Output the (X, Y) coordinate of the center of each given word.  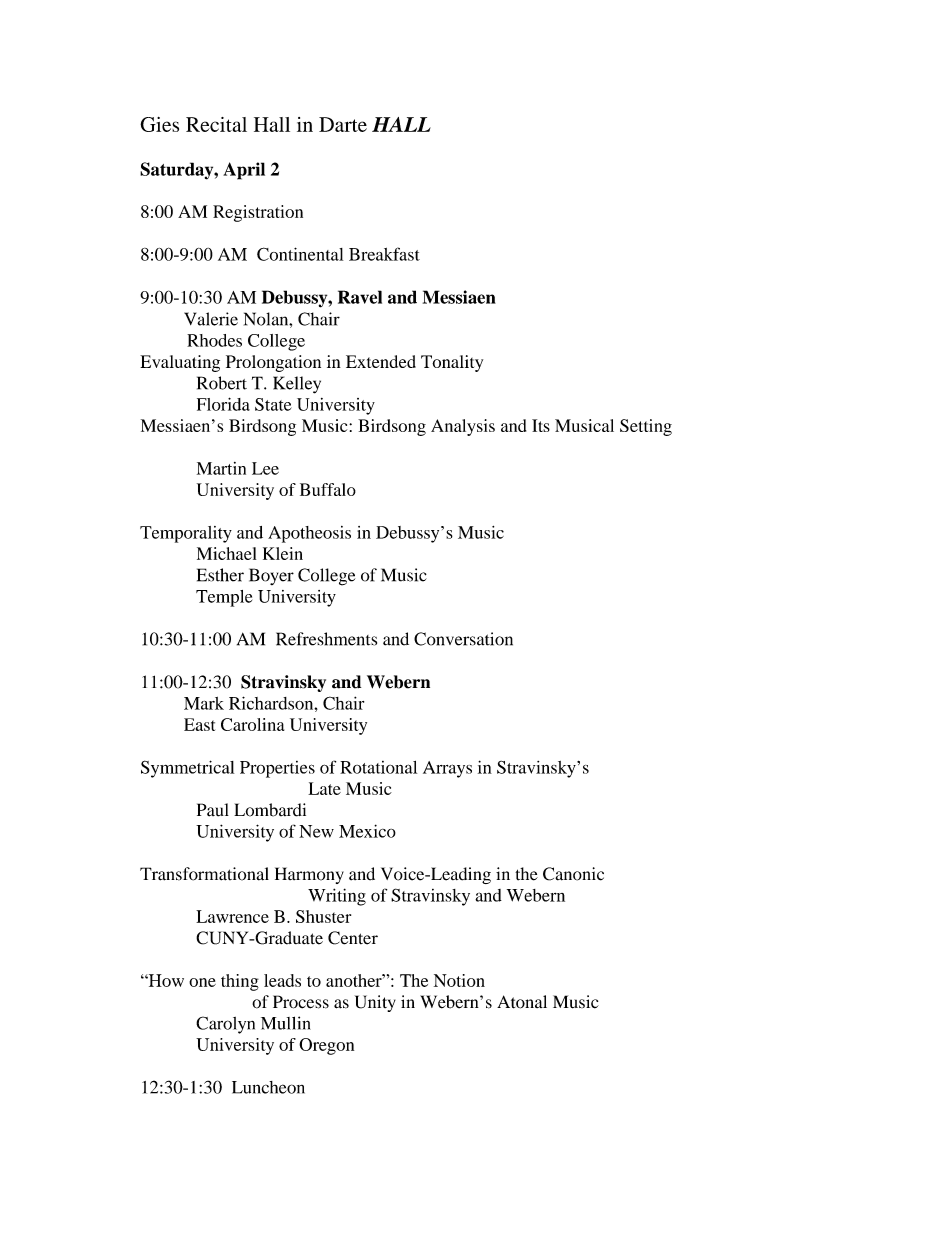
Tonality (452, 363)
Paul (213, 810)
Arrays (447, 769)
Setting (646, 427)
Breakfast (384, 254)
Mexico (367, 831)
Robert (222, 383)
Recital (216, 124)
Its (541, 425)
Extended (381, 361)
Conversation (463, 639)
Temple (224, 598)
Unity (375, 1003)
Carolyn (225, 1025)
